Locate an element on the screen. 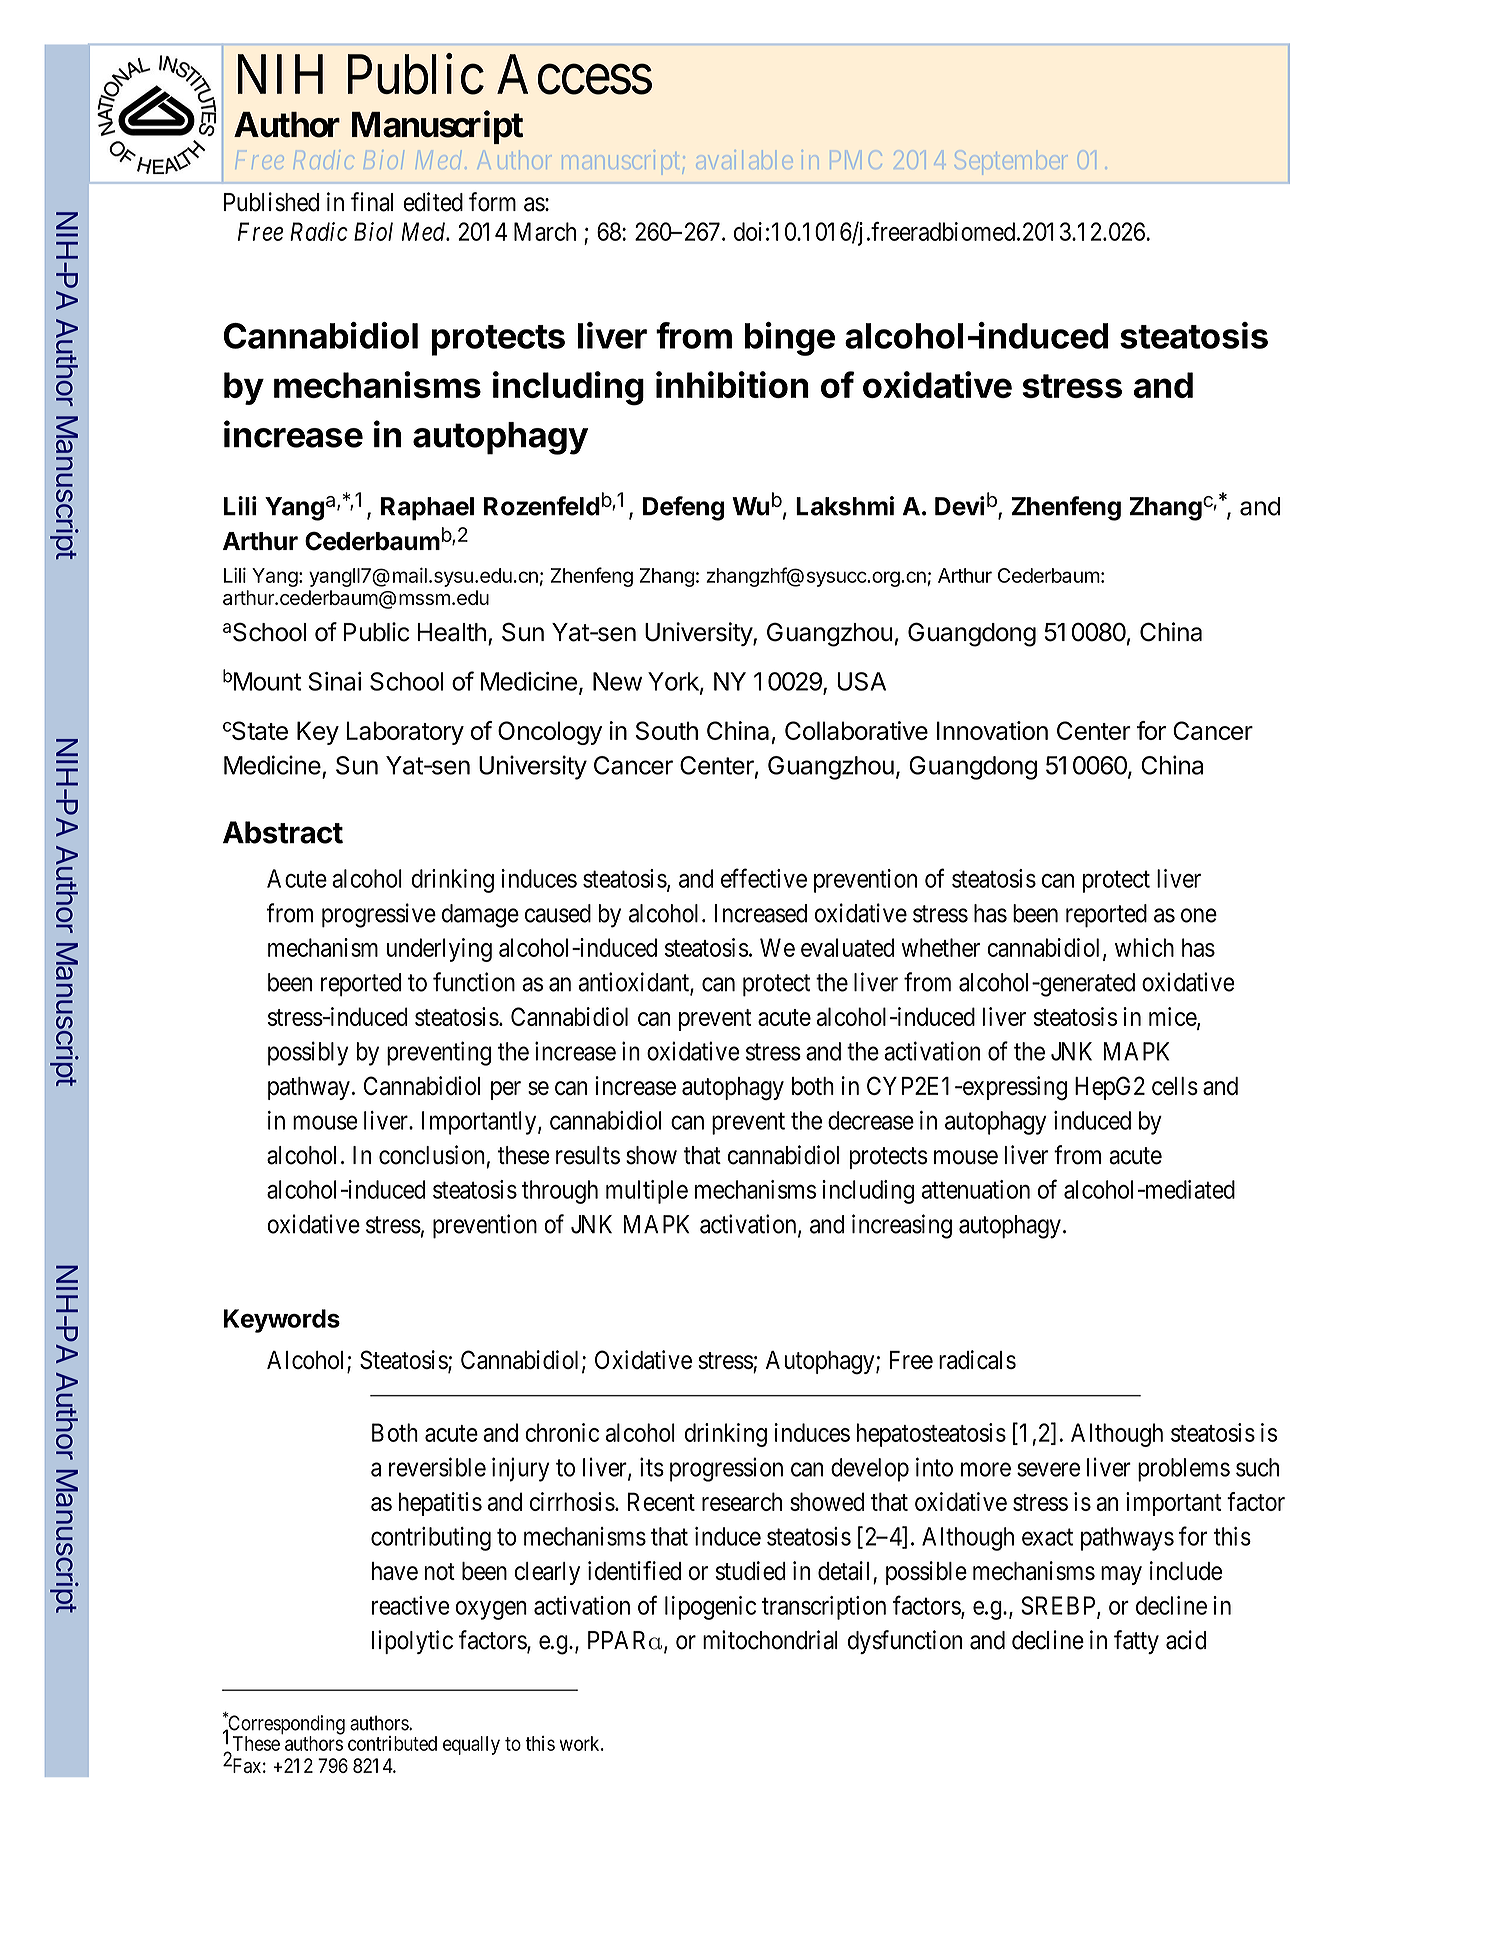 The height and width of the screenshot is (1955, 1511). Keywords is located at coordinates (282, 1321).
